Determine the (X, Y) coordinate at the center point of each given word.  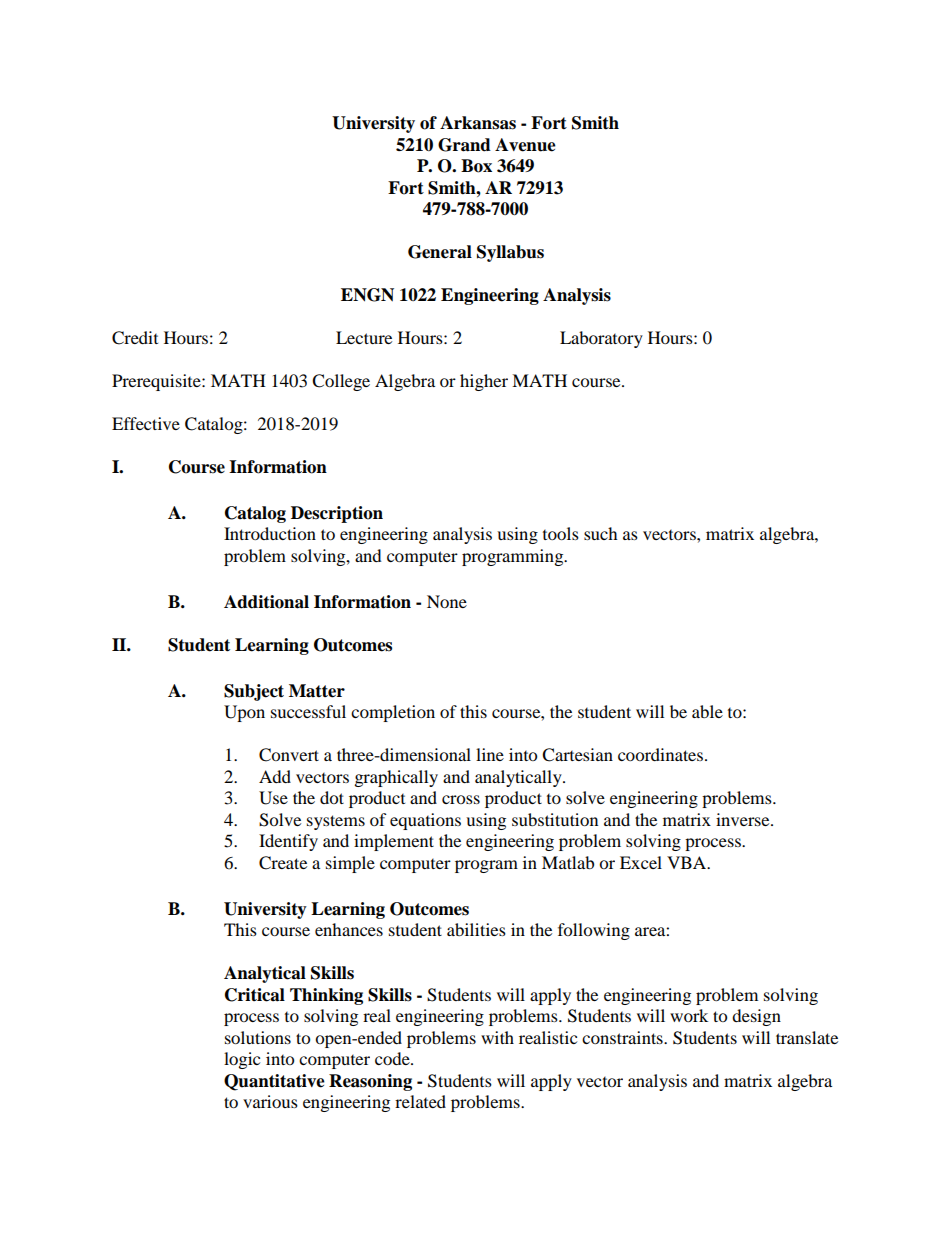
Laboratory (601, 339)
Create (283, 863)
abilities (476, 929)
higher (484, 382)
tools (561, 533)
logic (242, 1060)
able (707, 711)
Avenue (525, 145)
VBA (688, 862)
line (490, 754)
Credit (135, 338)
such (601, 533)
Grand (464, 145)
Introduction (270, 533)
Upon (244, 713)
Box (476, 166)
